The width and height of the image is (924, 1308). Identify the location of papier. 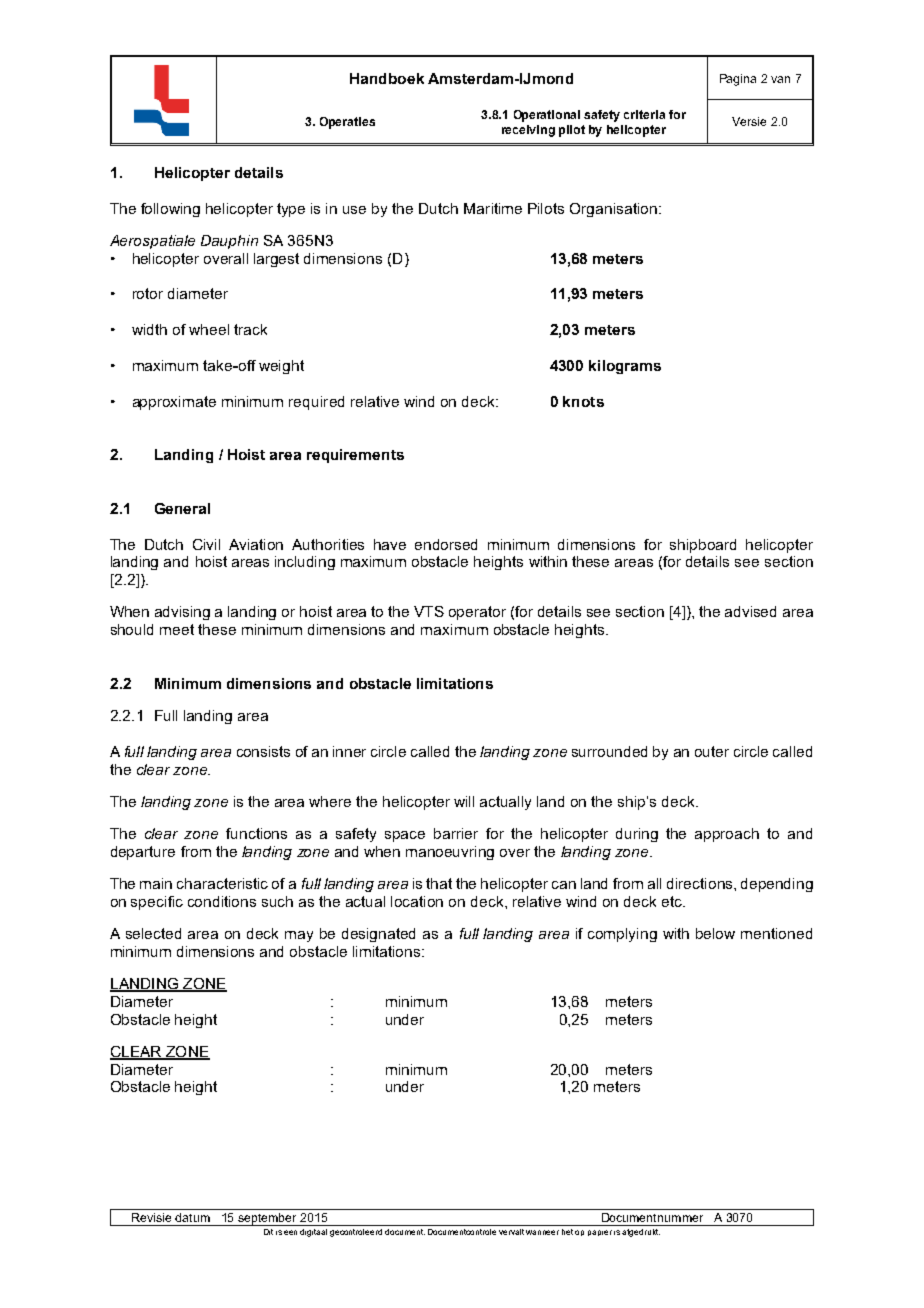
(600, 1233).
